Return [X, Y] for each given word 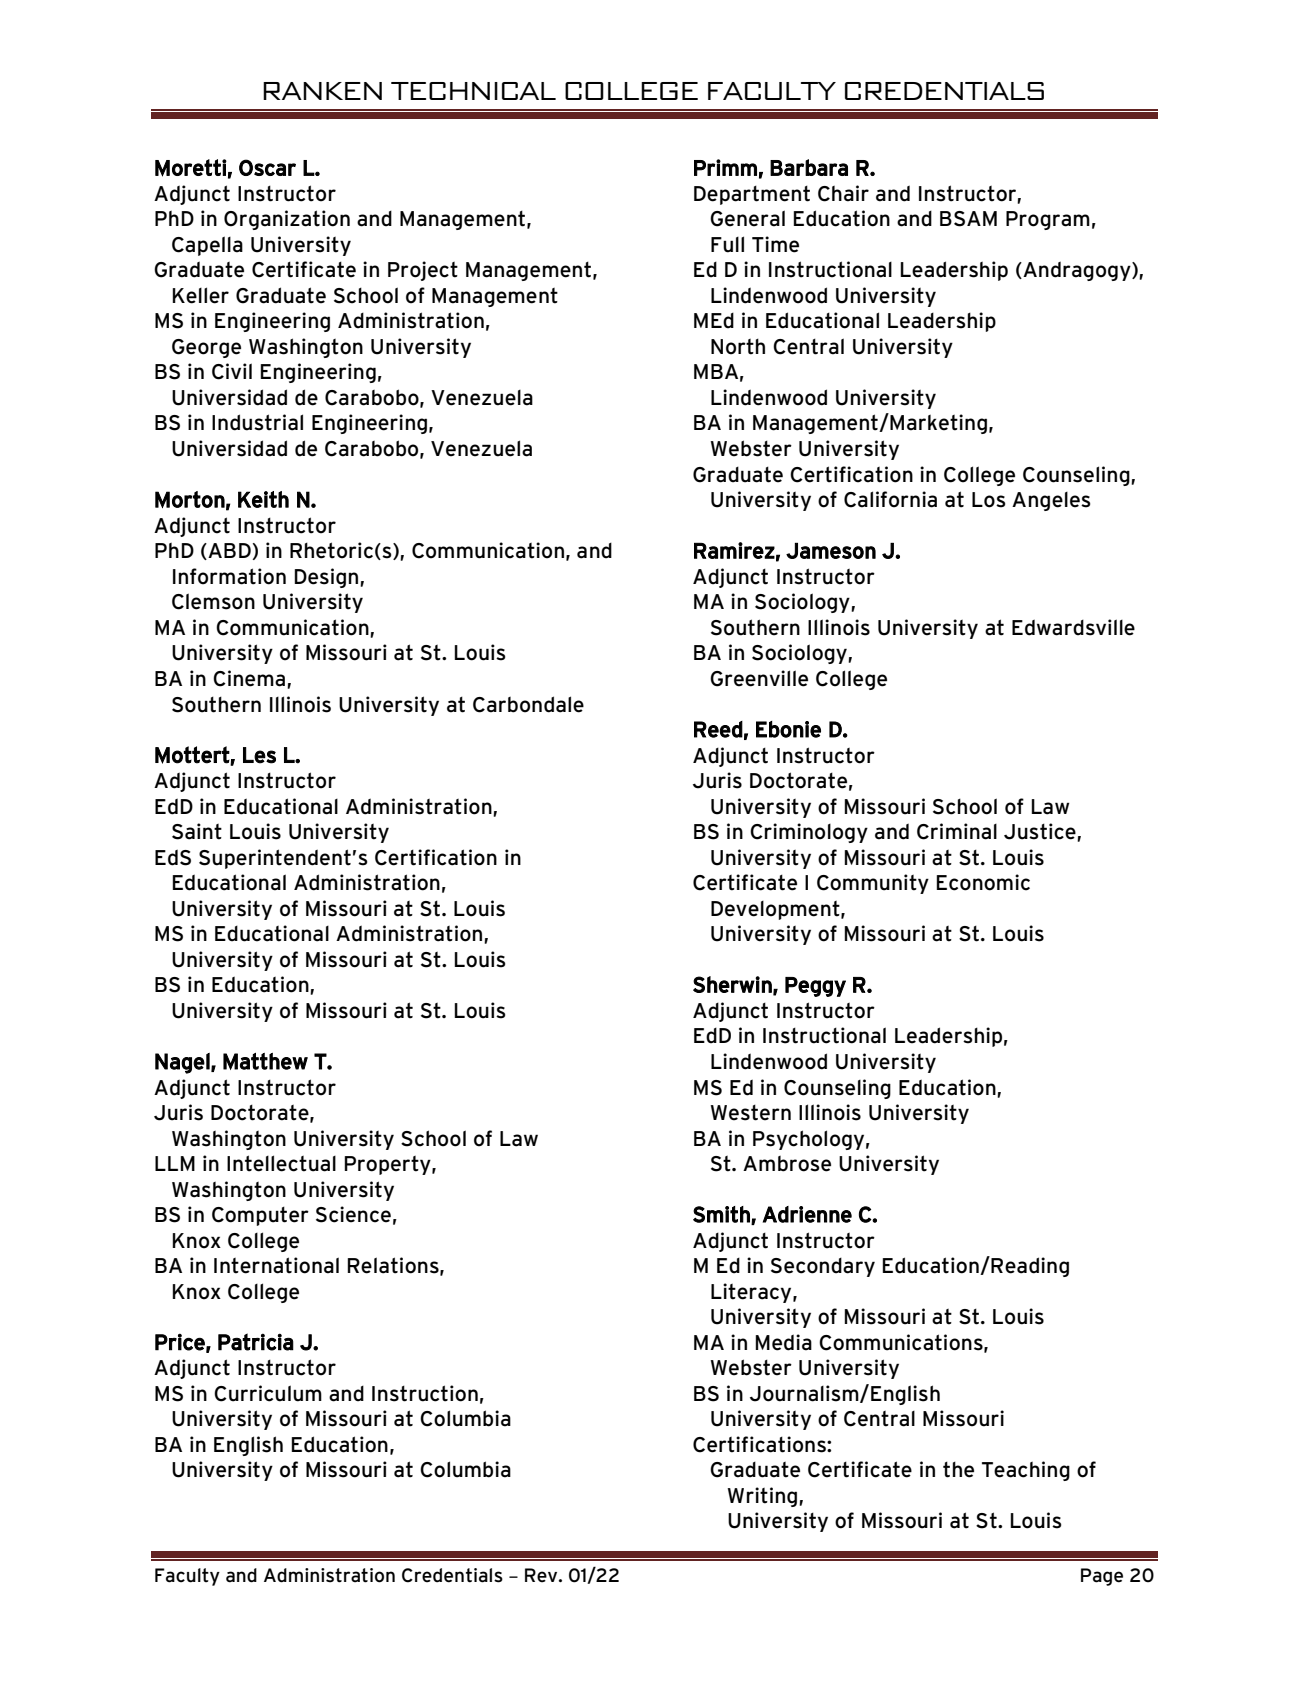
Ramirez [734, 550]
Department [752, 195]
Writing [764, 1497]
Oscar [267, 167]
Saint [197, 831]
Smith [722, 1215]
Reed [718, 729]
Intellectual [281, 1163]
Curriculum [268, 1393]
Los [988, 500]
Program [1048, 220]
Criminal [957, 831]
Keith [263, 499]
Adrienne [807, 1214]
